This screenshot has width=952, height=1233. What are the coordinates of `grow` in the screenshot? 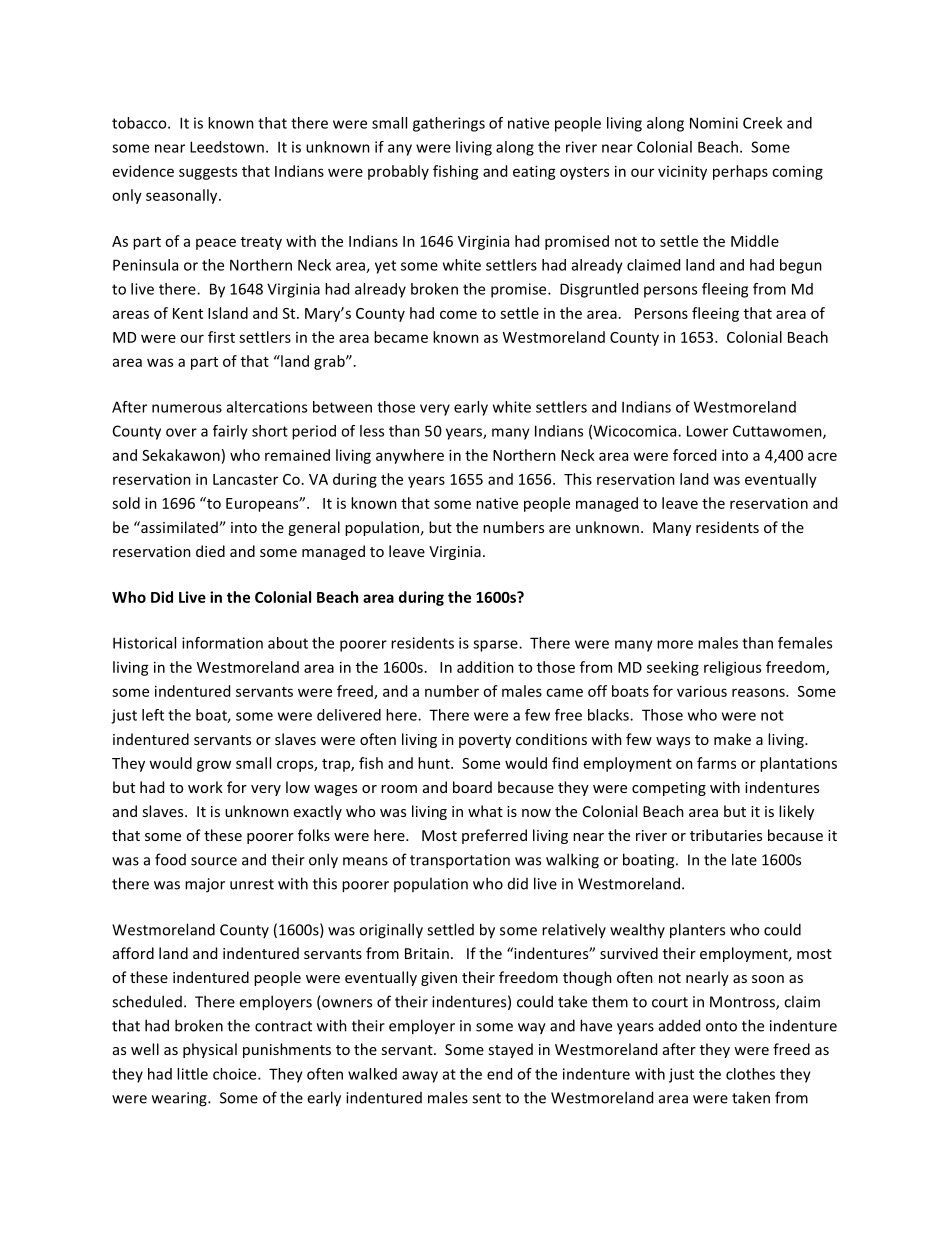 It's located at (214, 766).
